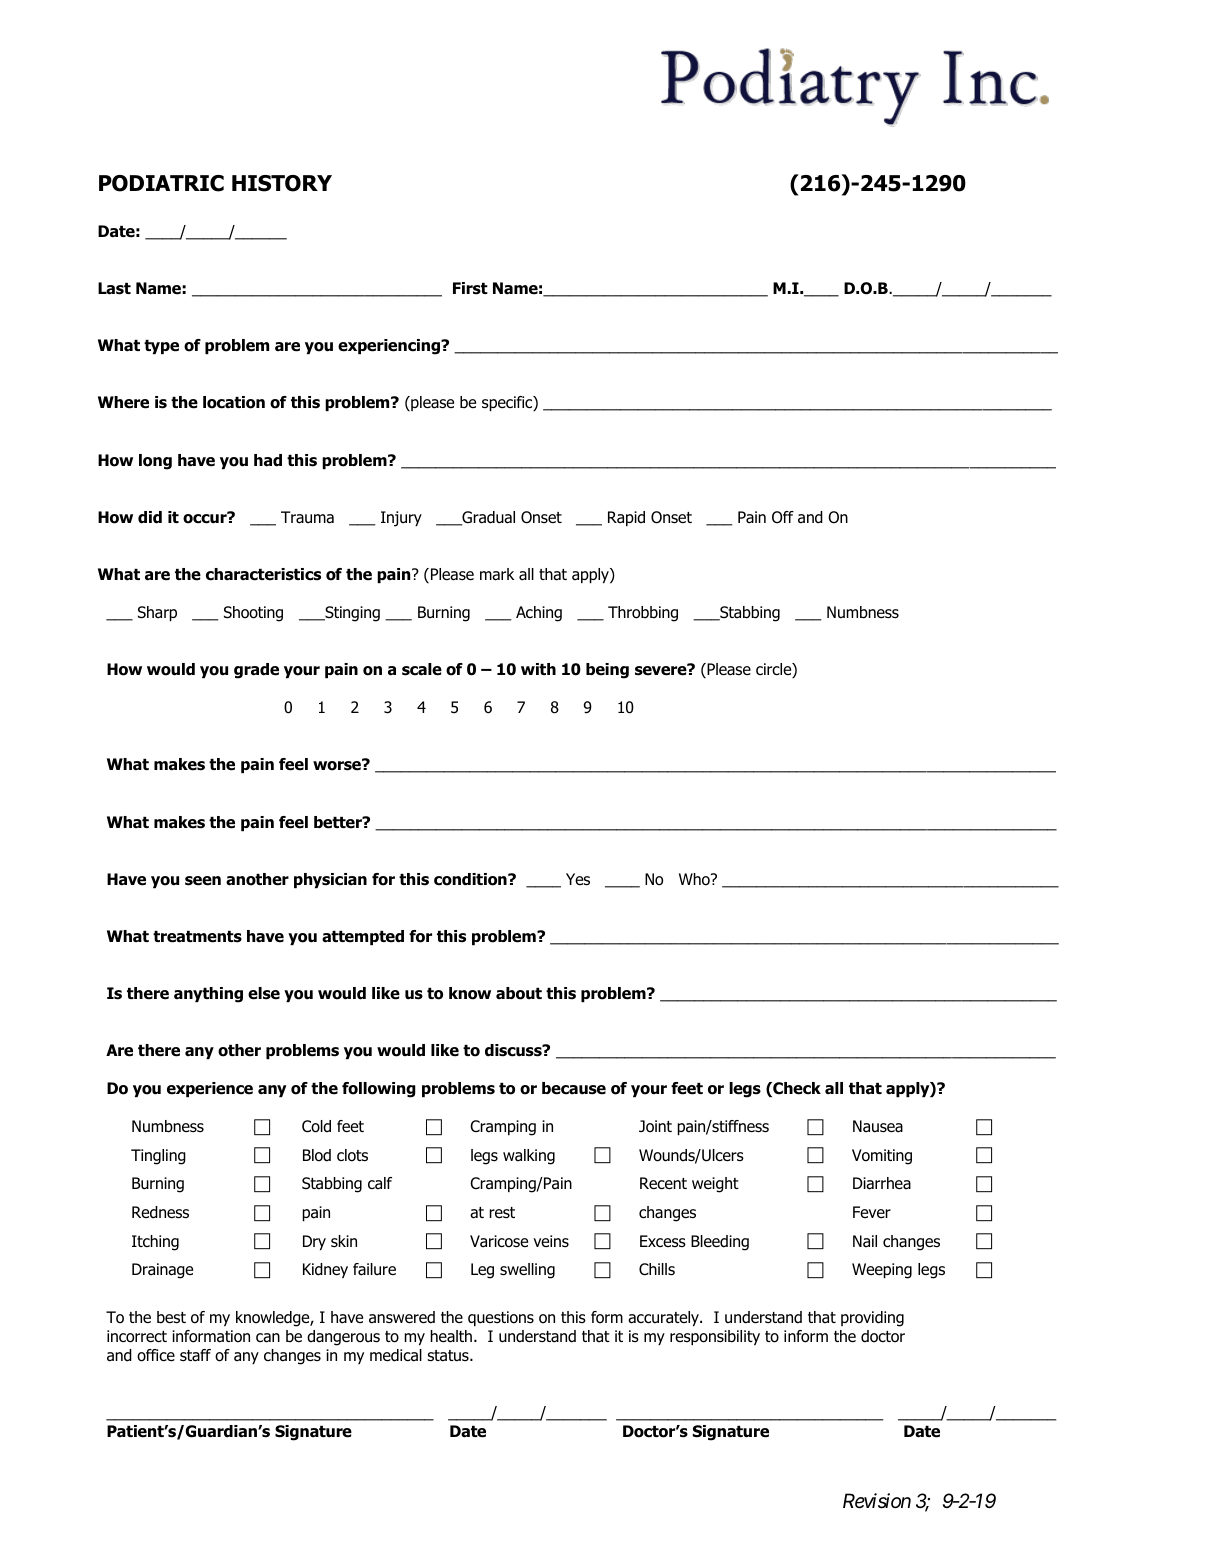 The image size is (1207, 1562). I want to click on status, so click(449, 1356).
